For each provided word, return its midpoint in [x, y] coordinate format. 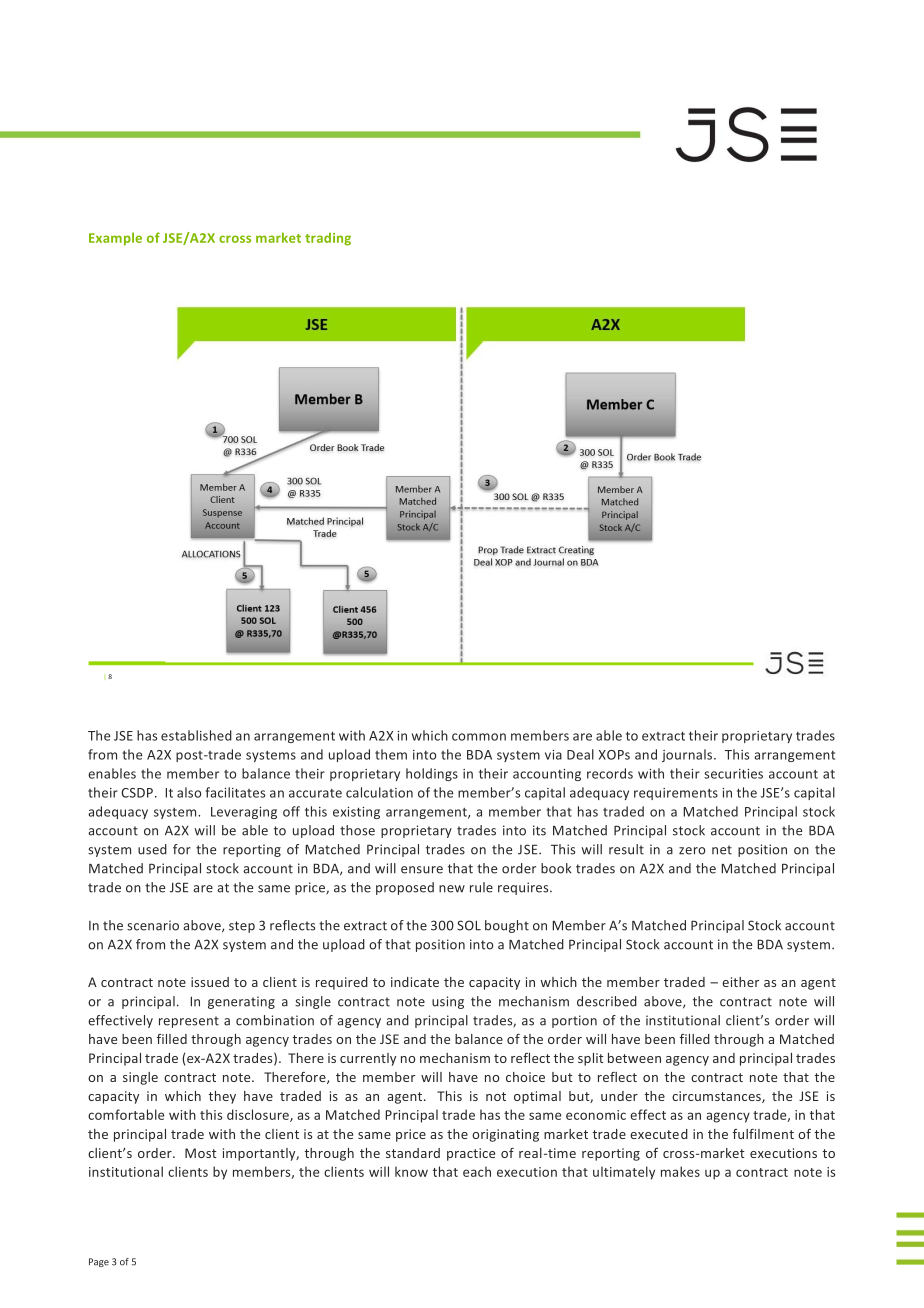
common [479, 737]
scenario [153, 925]
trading [328, 239]
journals [688, 755]
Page [99, 1262]
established [196, 735]
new [452, 889]
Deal [580, 754]
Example [115, 239]
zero [692, 851]
